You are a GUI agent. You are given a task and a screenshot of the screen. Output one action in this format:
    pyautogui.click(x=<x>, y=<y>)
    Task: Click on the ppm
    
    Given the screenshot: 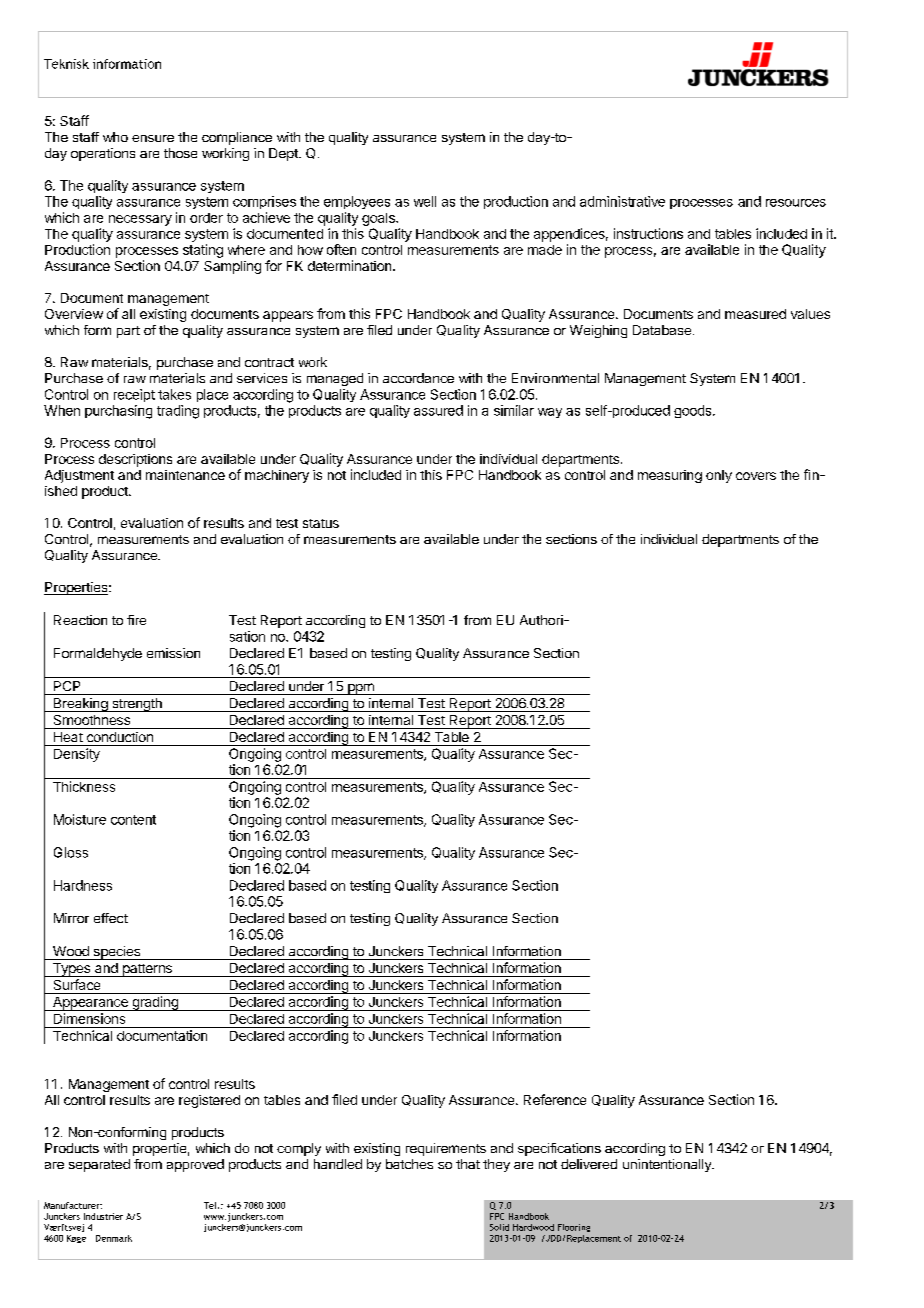 What is the action you would take?
    pyautogui.click(x=361, y=689)
